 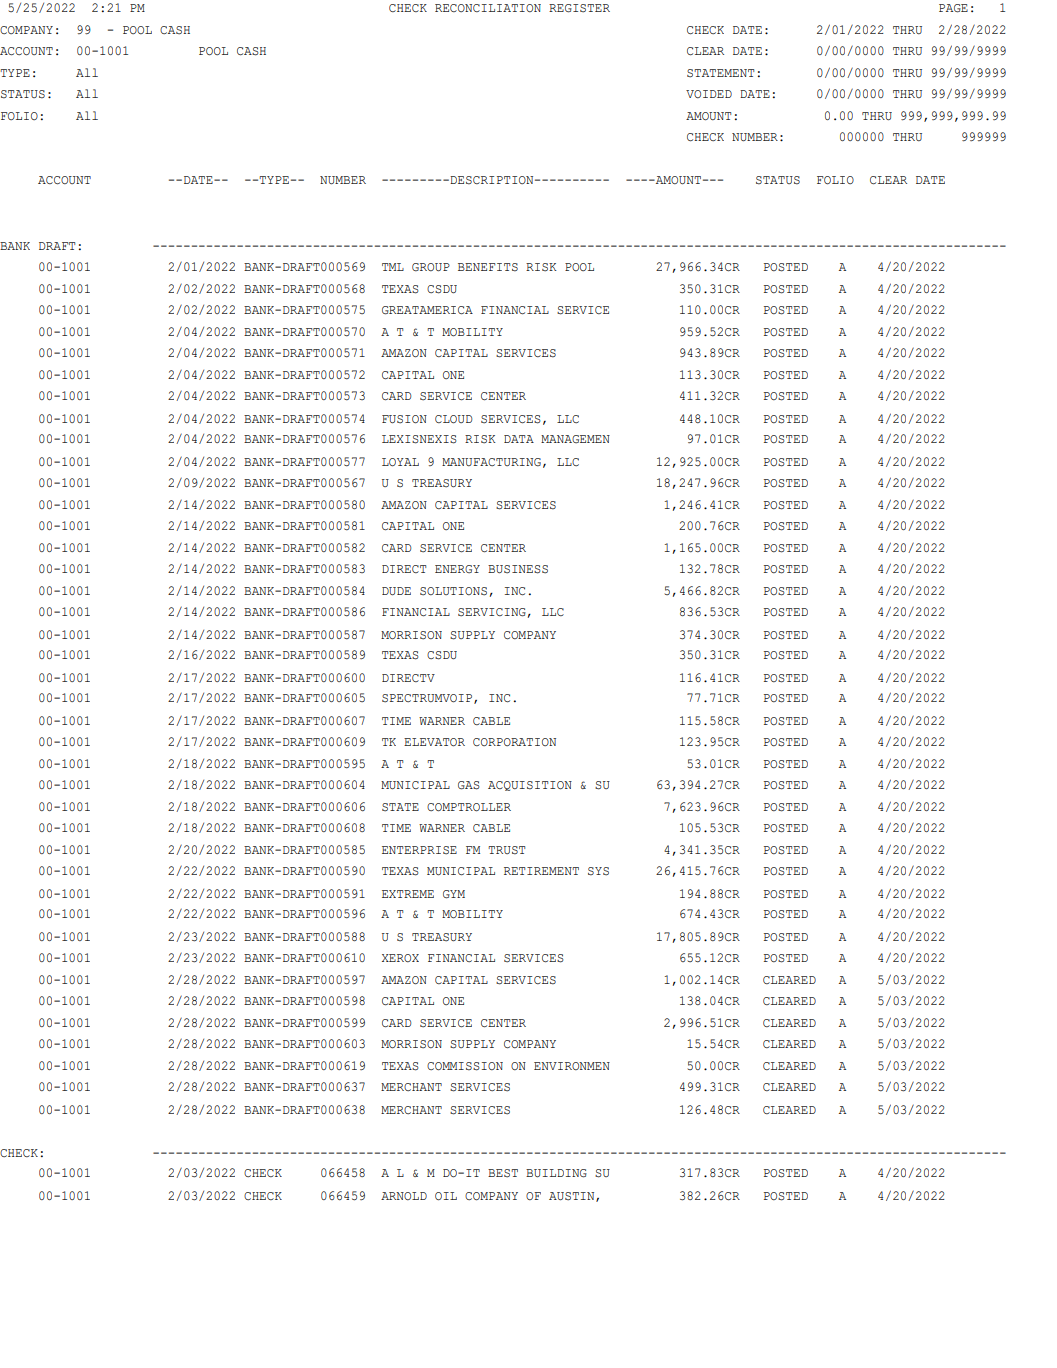 I want to click on DATA, so click(x=519, y=439).
